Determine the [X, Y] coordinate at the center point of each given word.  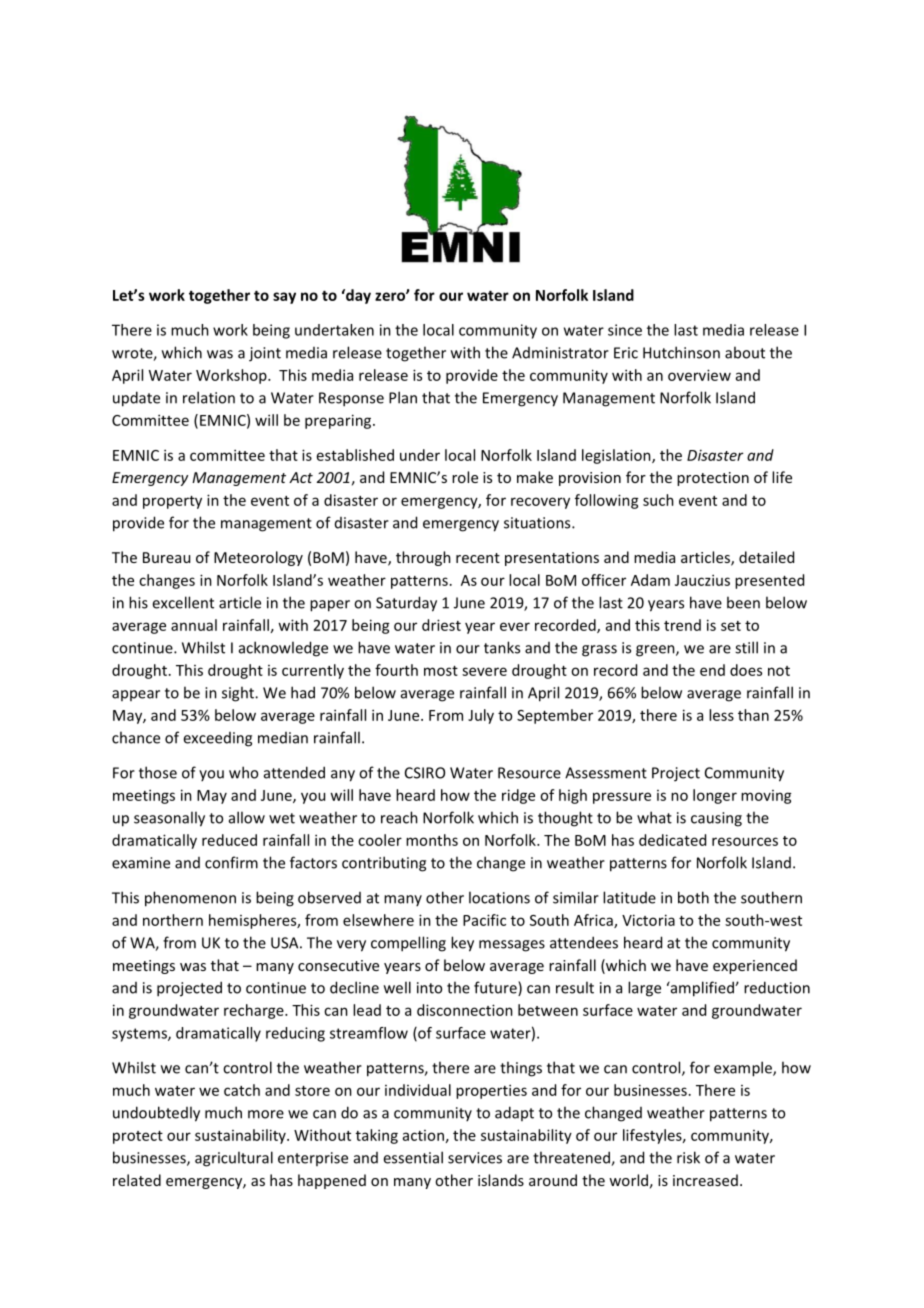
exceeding [217, 739]
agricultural [234, 1159]
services [475, 1158]
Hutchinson [681, 352]
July [481, 716]
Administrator [560, 353]
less [721, 715]
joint [265, 354]
